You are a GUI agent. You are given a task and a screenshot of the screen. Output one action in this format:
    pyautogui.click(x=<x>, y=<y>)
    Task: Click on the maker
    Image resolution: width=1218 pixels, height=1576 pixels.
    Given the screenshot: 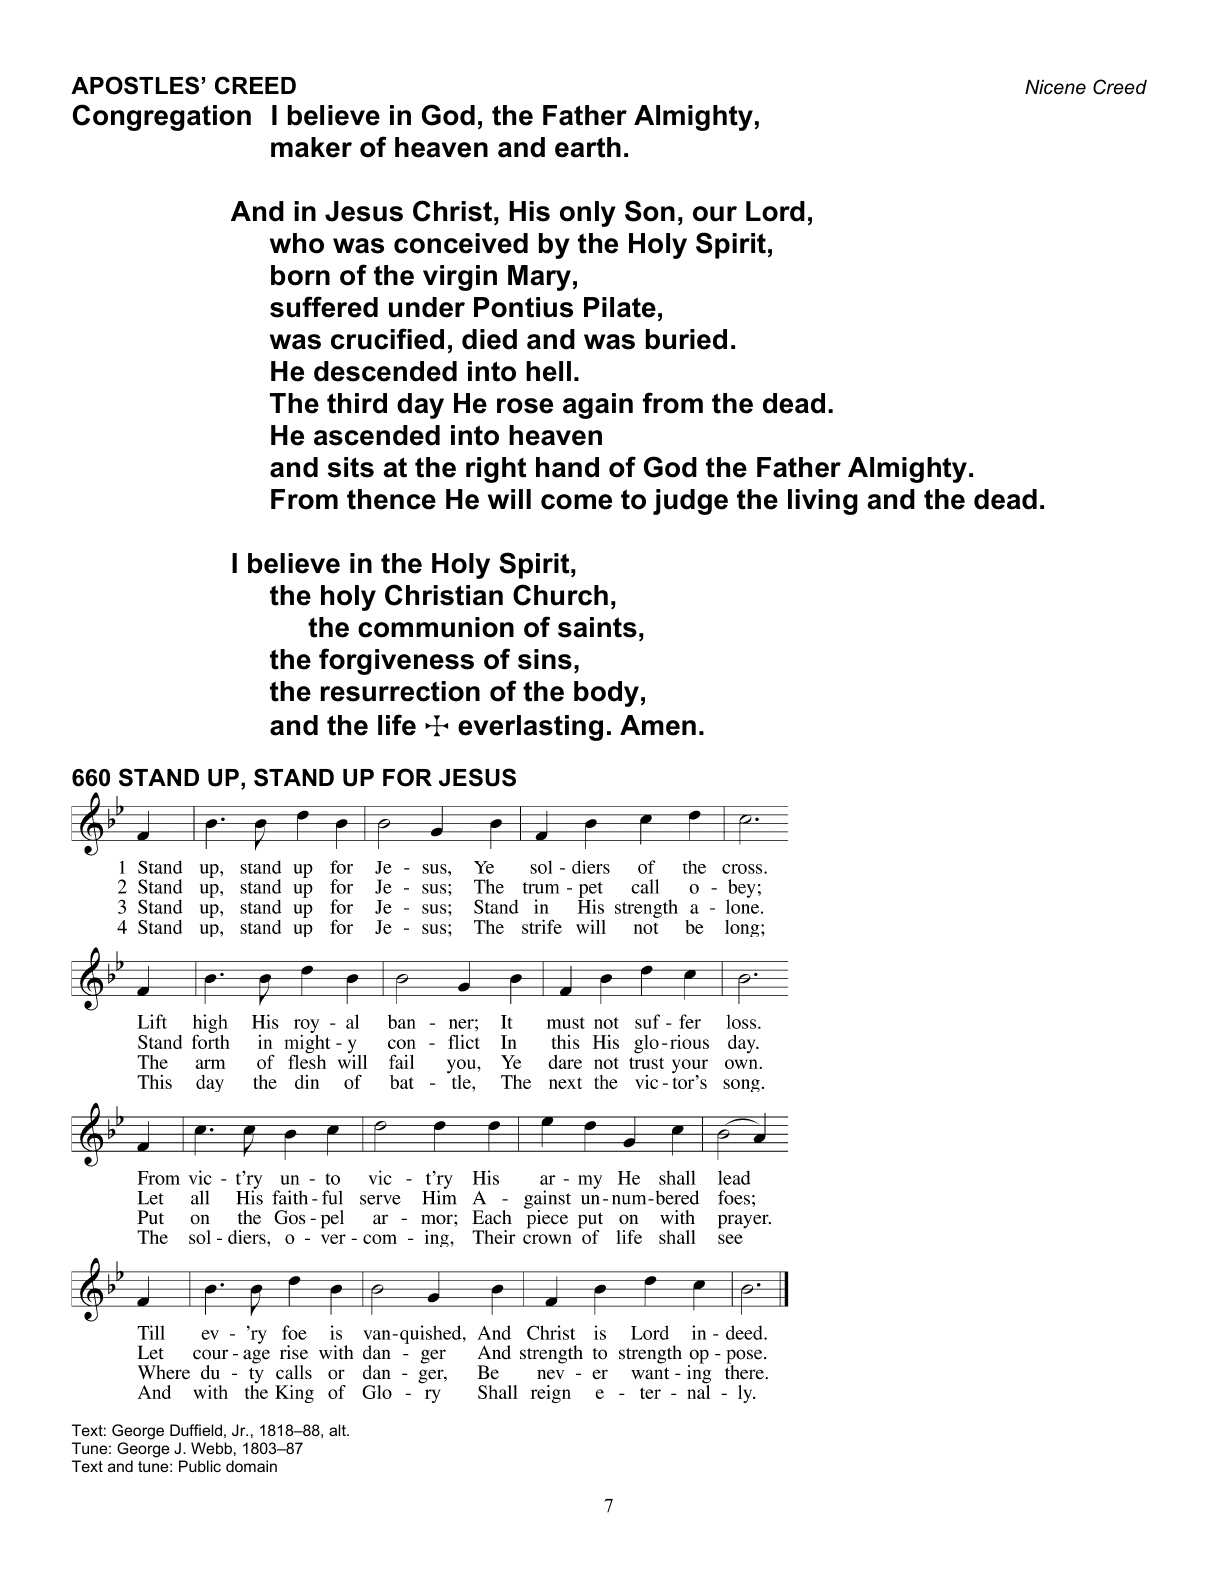 What is the action you would take?
    pyautogui.click(x=311, y=147)
